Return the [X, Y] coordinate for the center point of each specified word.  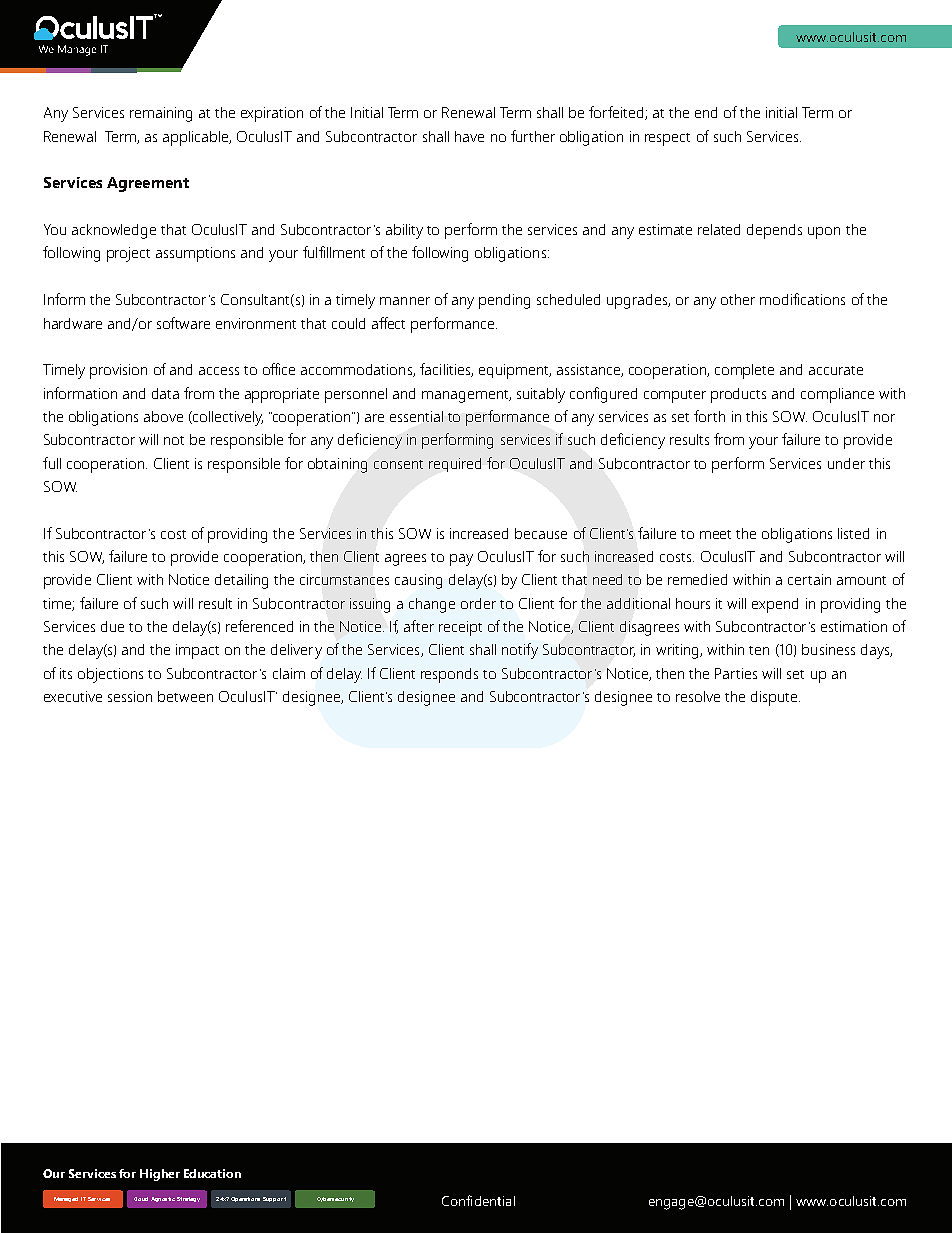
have [469, 136]
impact [197, 651]
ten [759, 650]
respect [667, 139]
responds [449, 675]
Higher [160, 1175]
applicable [197, 138]
